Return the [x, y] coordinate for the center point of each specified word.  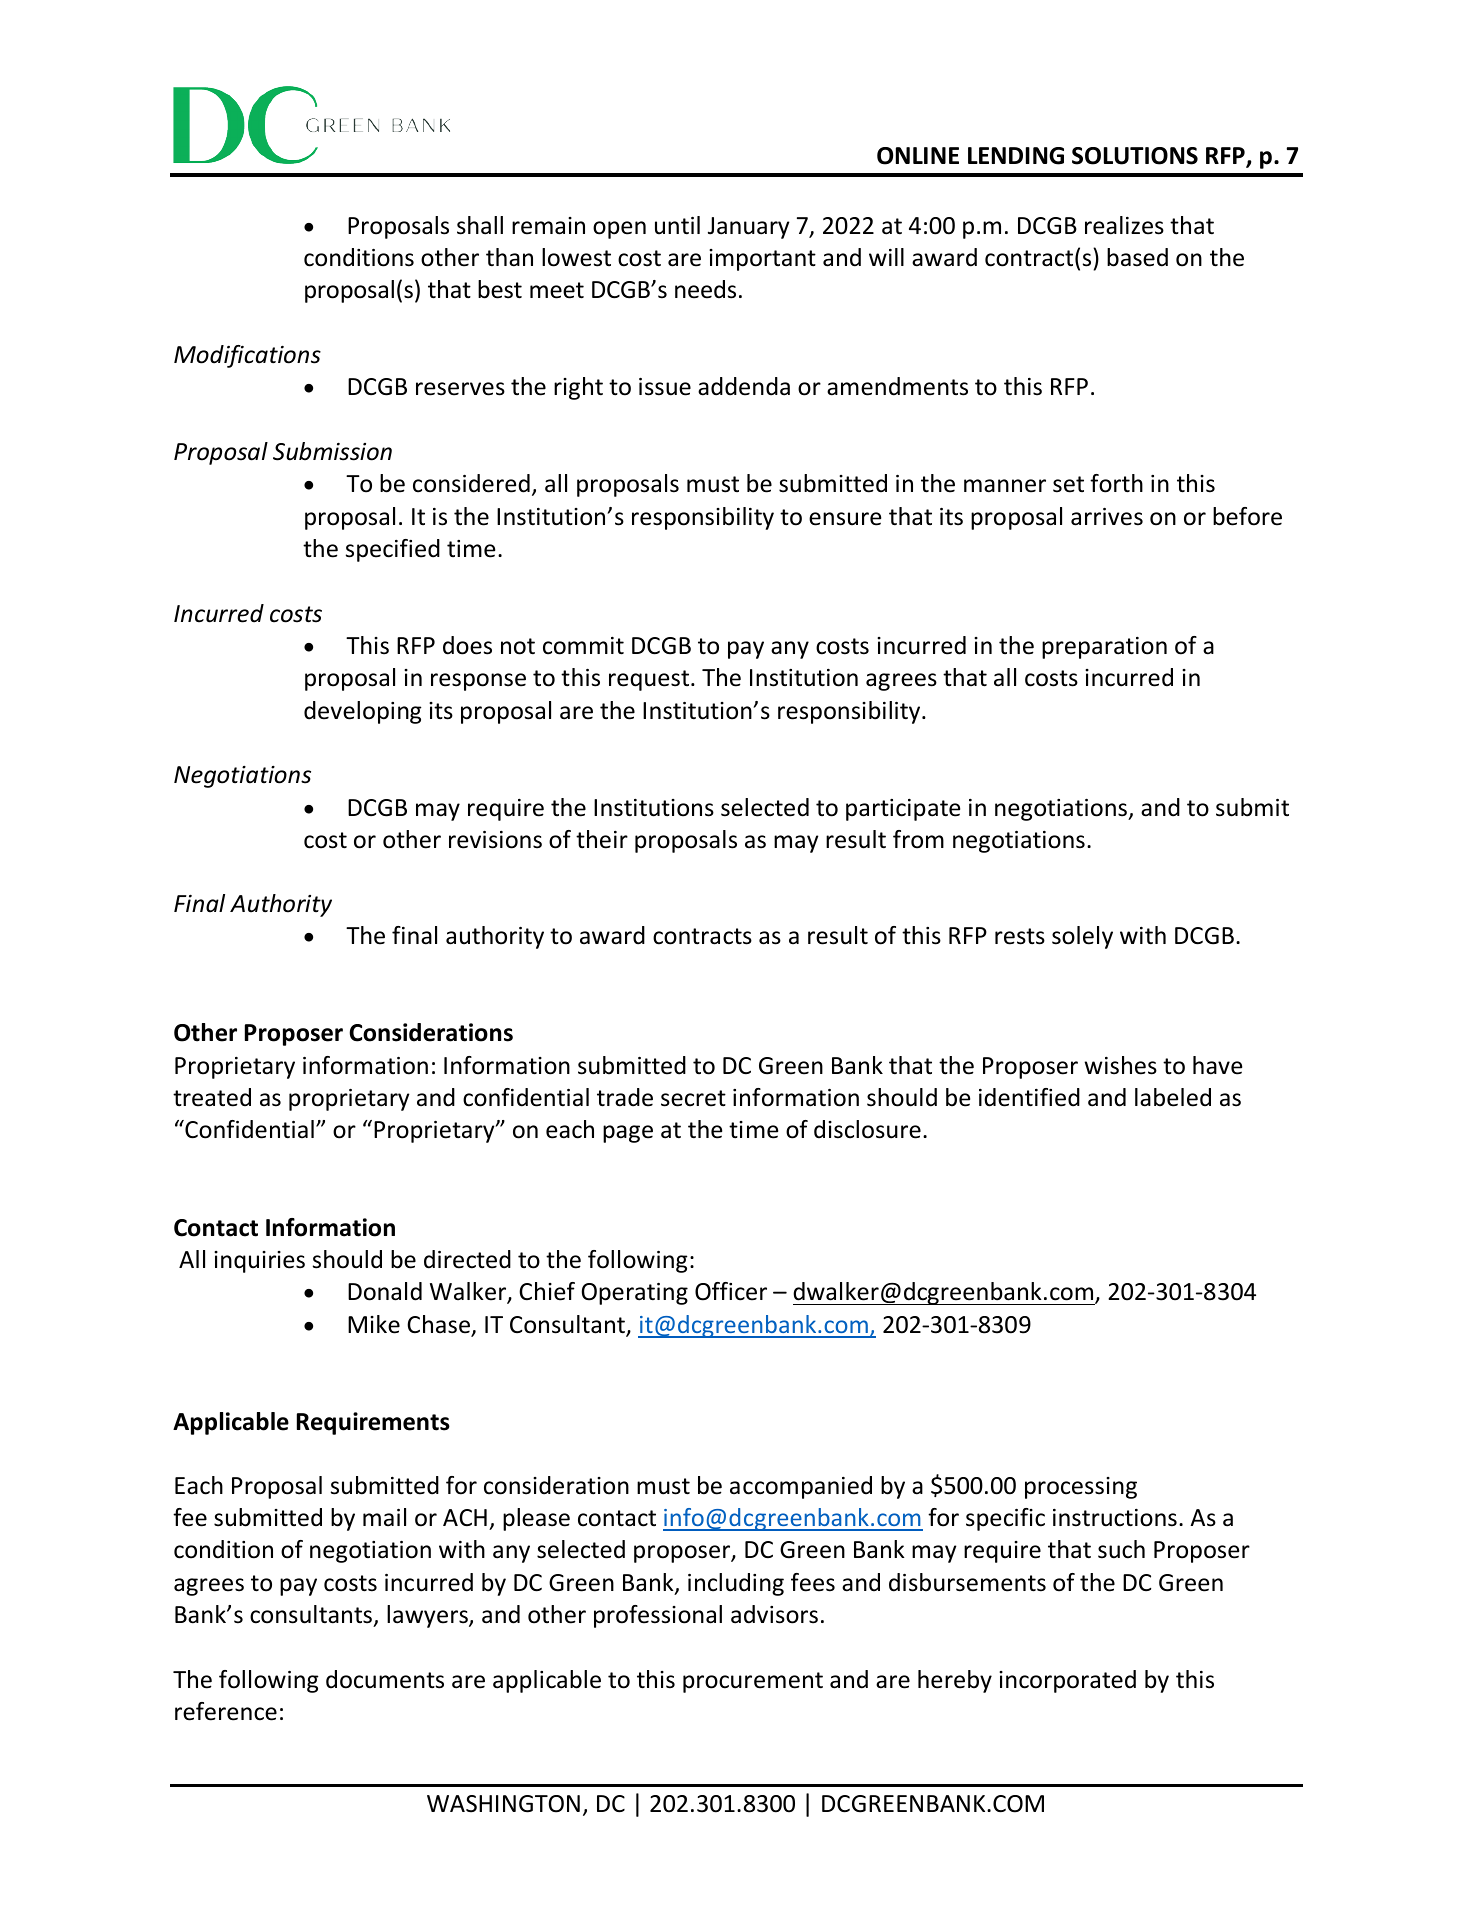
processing [1081, 1488]
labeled [1173, 1097]
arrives [1107, 517]
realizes [1124, 225]
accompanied [801, 1487]
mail [384, 1517]
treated [212, 1097]
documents [385, 1679]
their [602, 839]
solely [1082, 937]
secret [693, 1098]
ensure [845, 519]
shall [480, 225]
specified [393, 550]
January [749, 228]
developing [363, 712]
